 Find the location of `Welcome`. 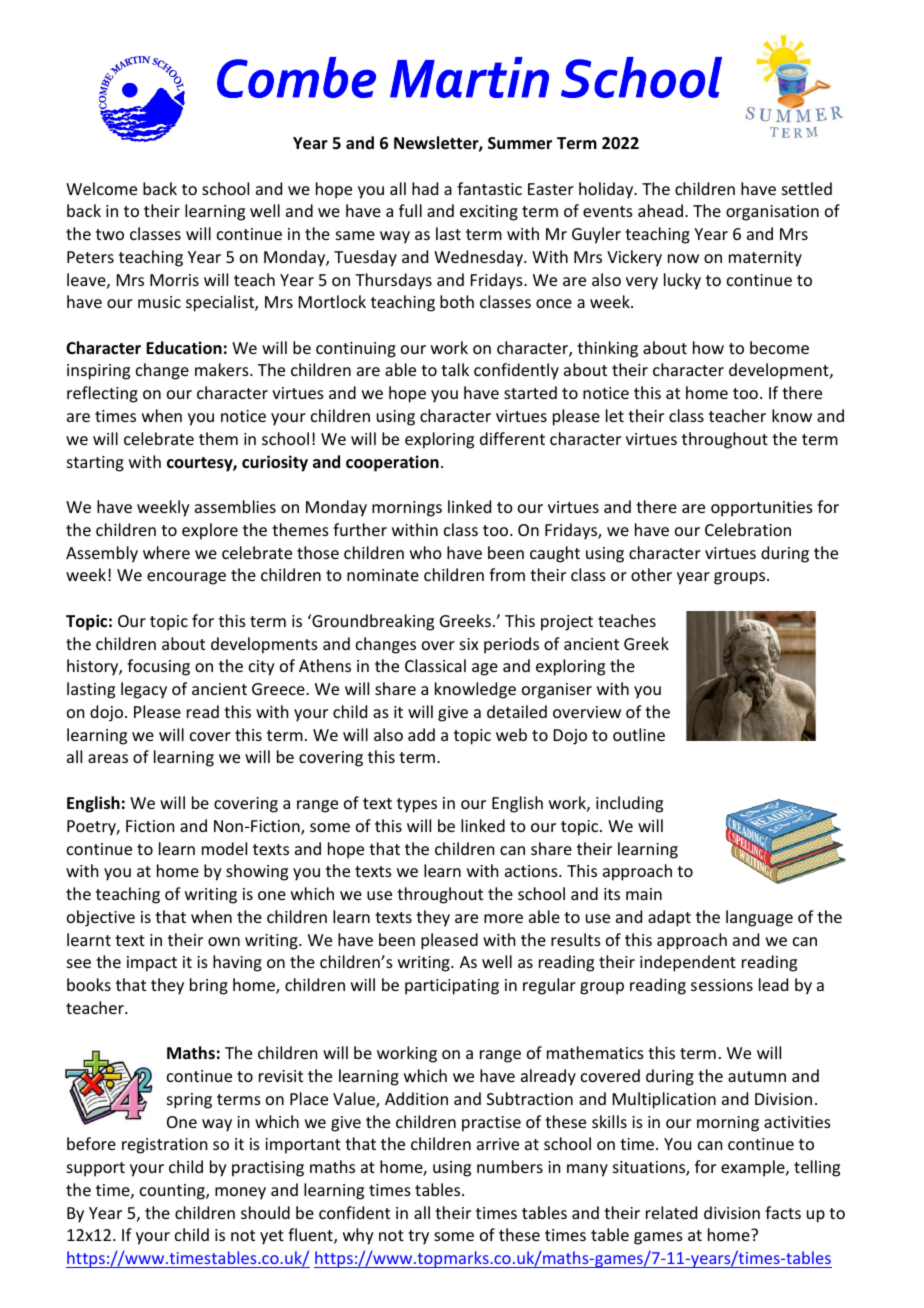

Welcome is located at coordinates (101, 188).
